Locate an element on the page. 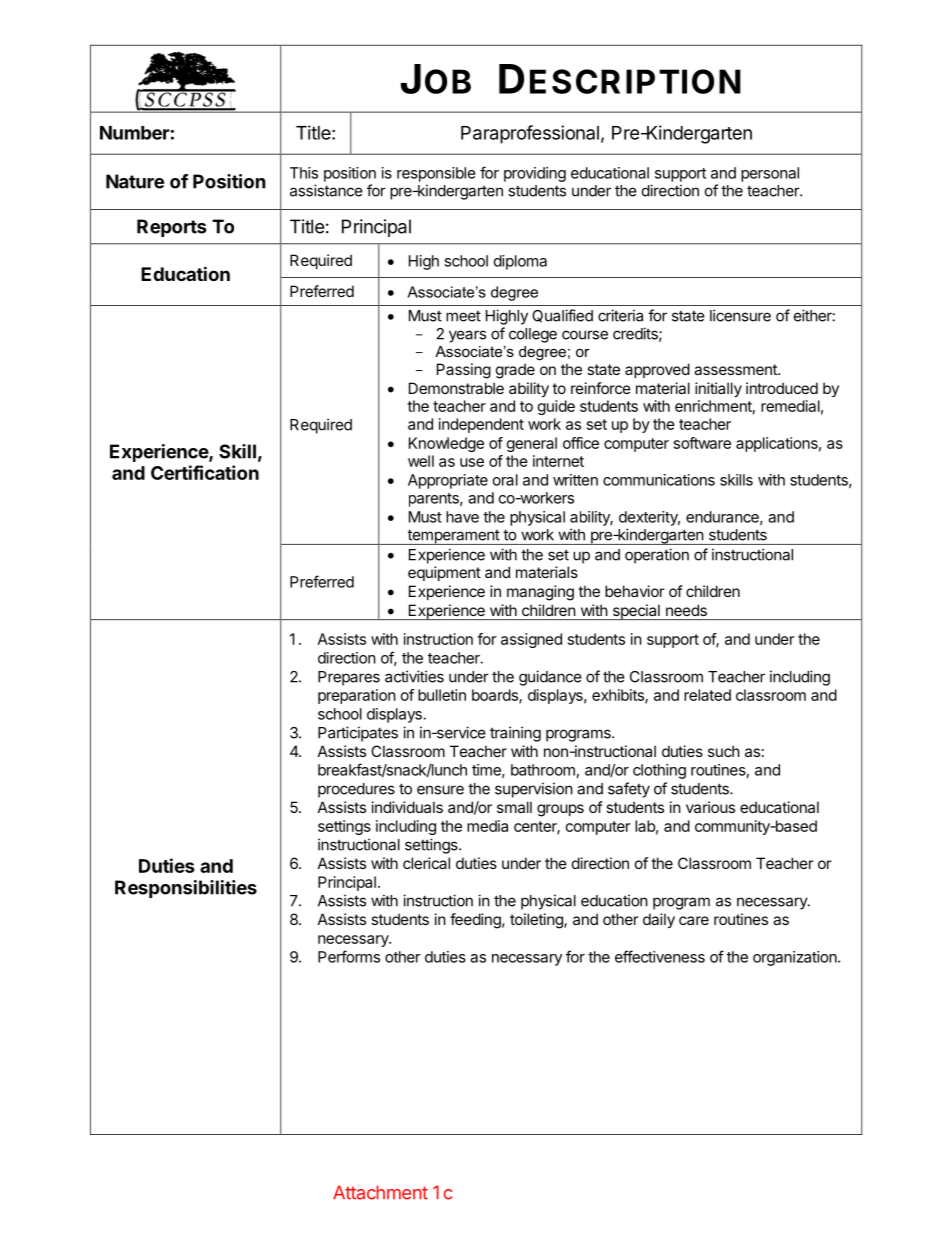  Certification is located at coordinates (205, 472).
